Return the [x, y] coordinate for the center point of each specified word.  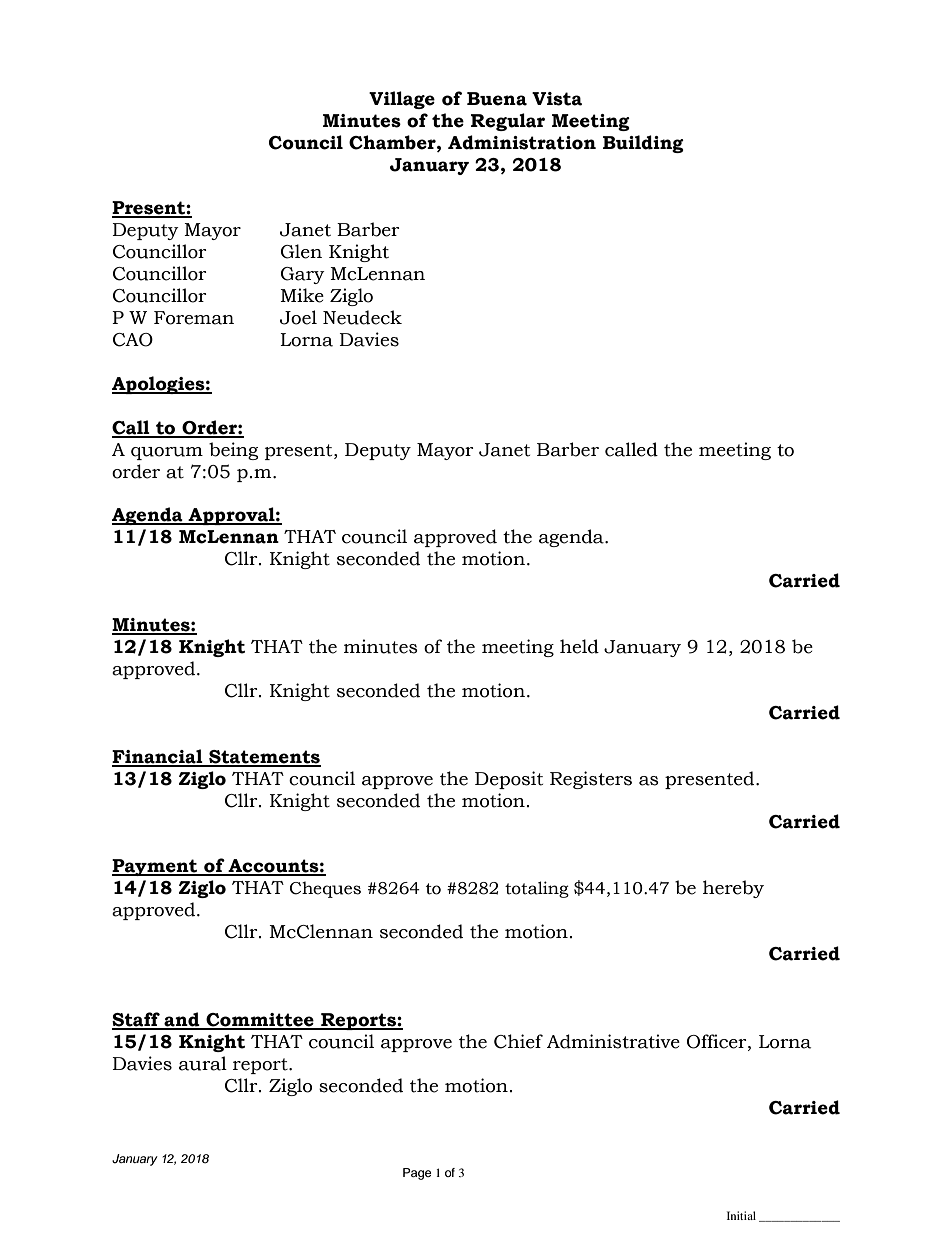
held [579, 646]
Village [402, 100]
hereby [733, 889]
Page [417, 1174]
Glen [301, 251]
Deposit [509, 780]
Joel [298, 317]
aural [203, 1063]
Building [643, 144]
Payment [156, 867]
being [233, 451]
